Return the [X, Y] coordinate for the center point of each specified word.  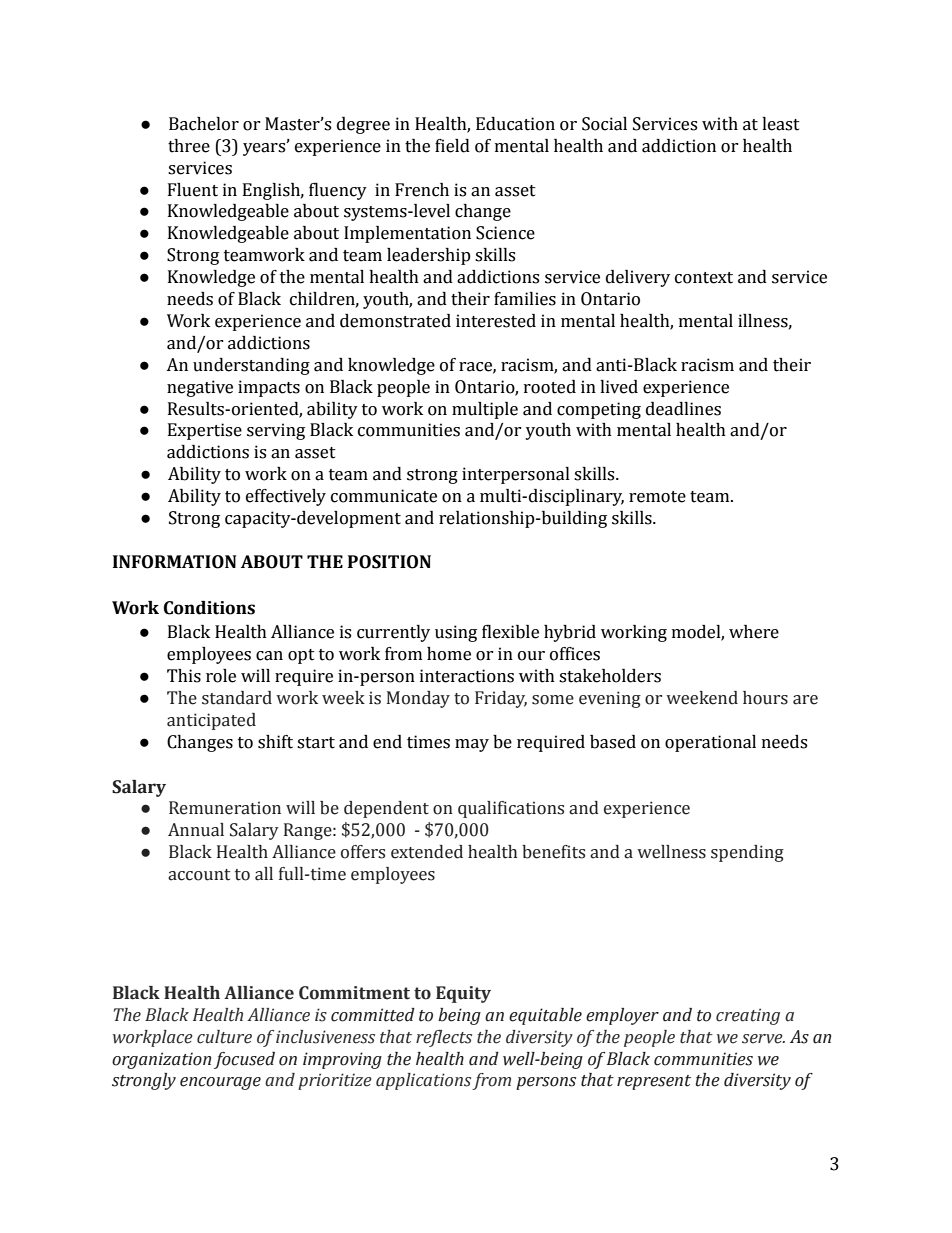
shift [275, 742]
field [452, 146]
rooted [550, 387]
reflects [444, 1038]
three [189, 146]
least [781, 124]
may [472, 745]
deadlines [683, 409]
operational [710, 743]
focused [244, 1060]
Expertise [205, 431]
